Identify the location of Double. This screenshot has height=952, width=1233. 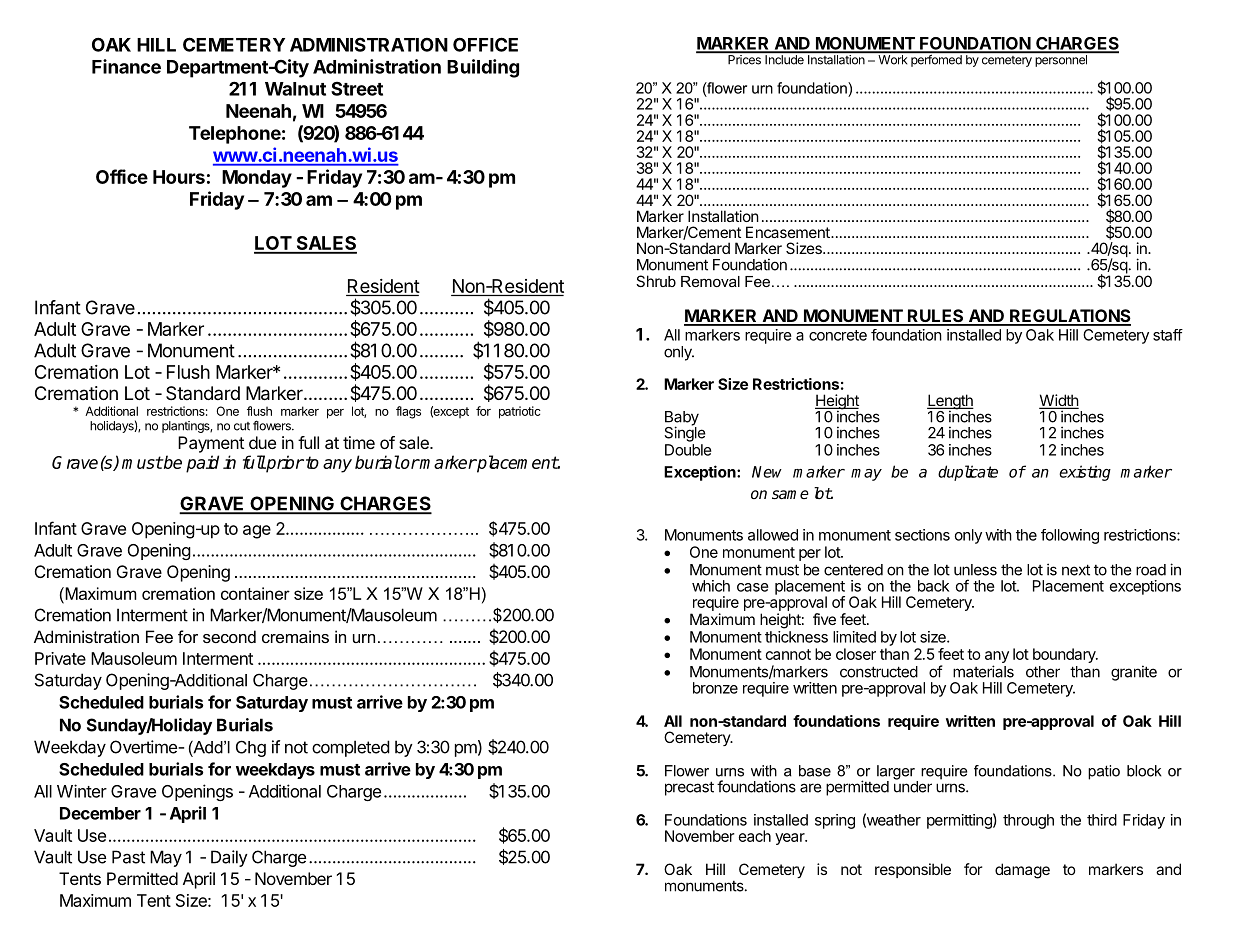
(688, 450).
